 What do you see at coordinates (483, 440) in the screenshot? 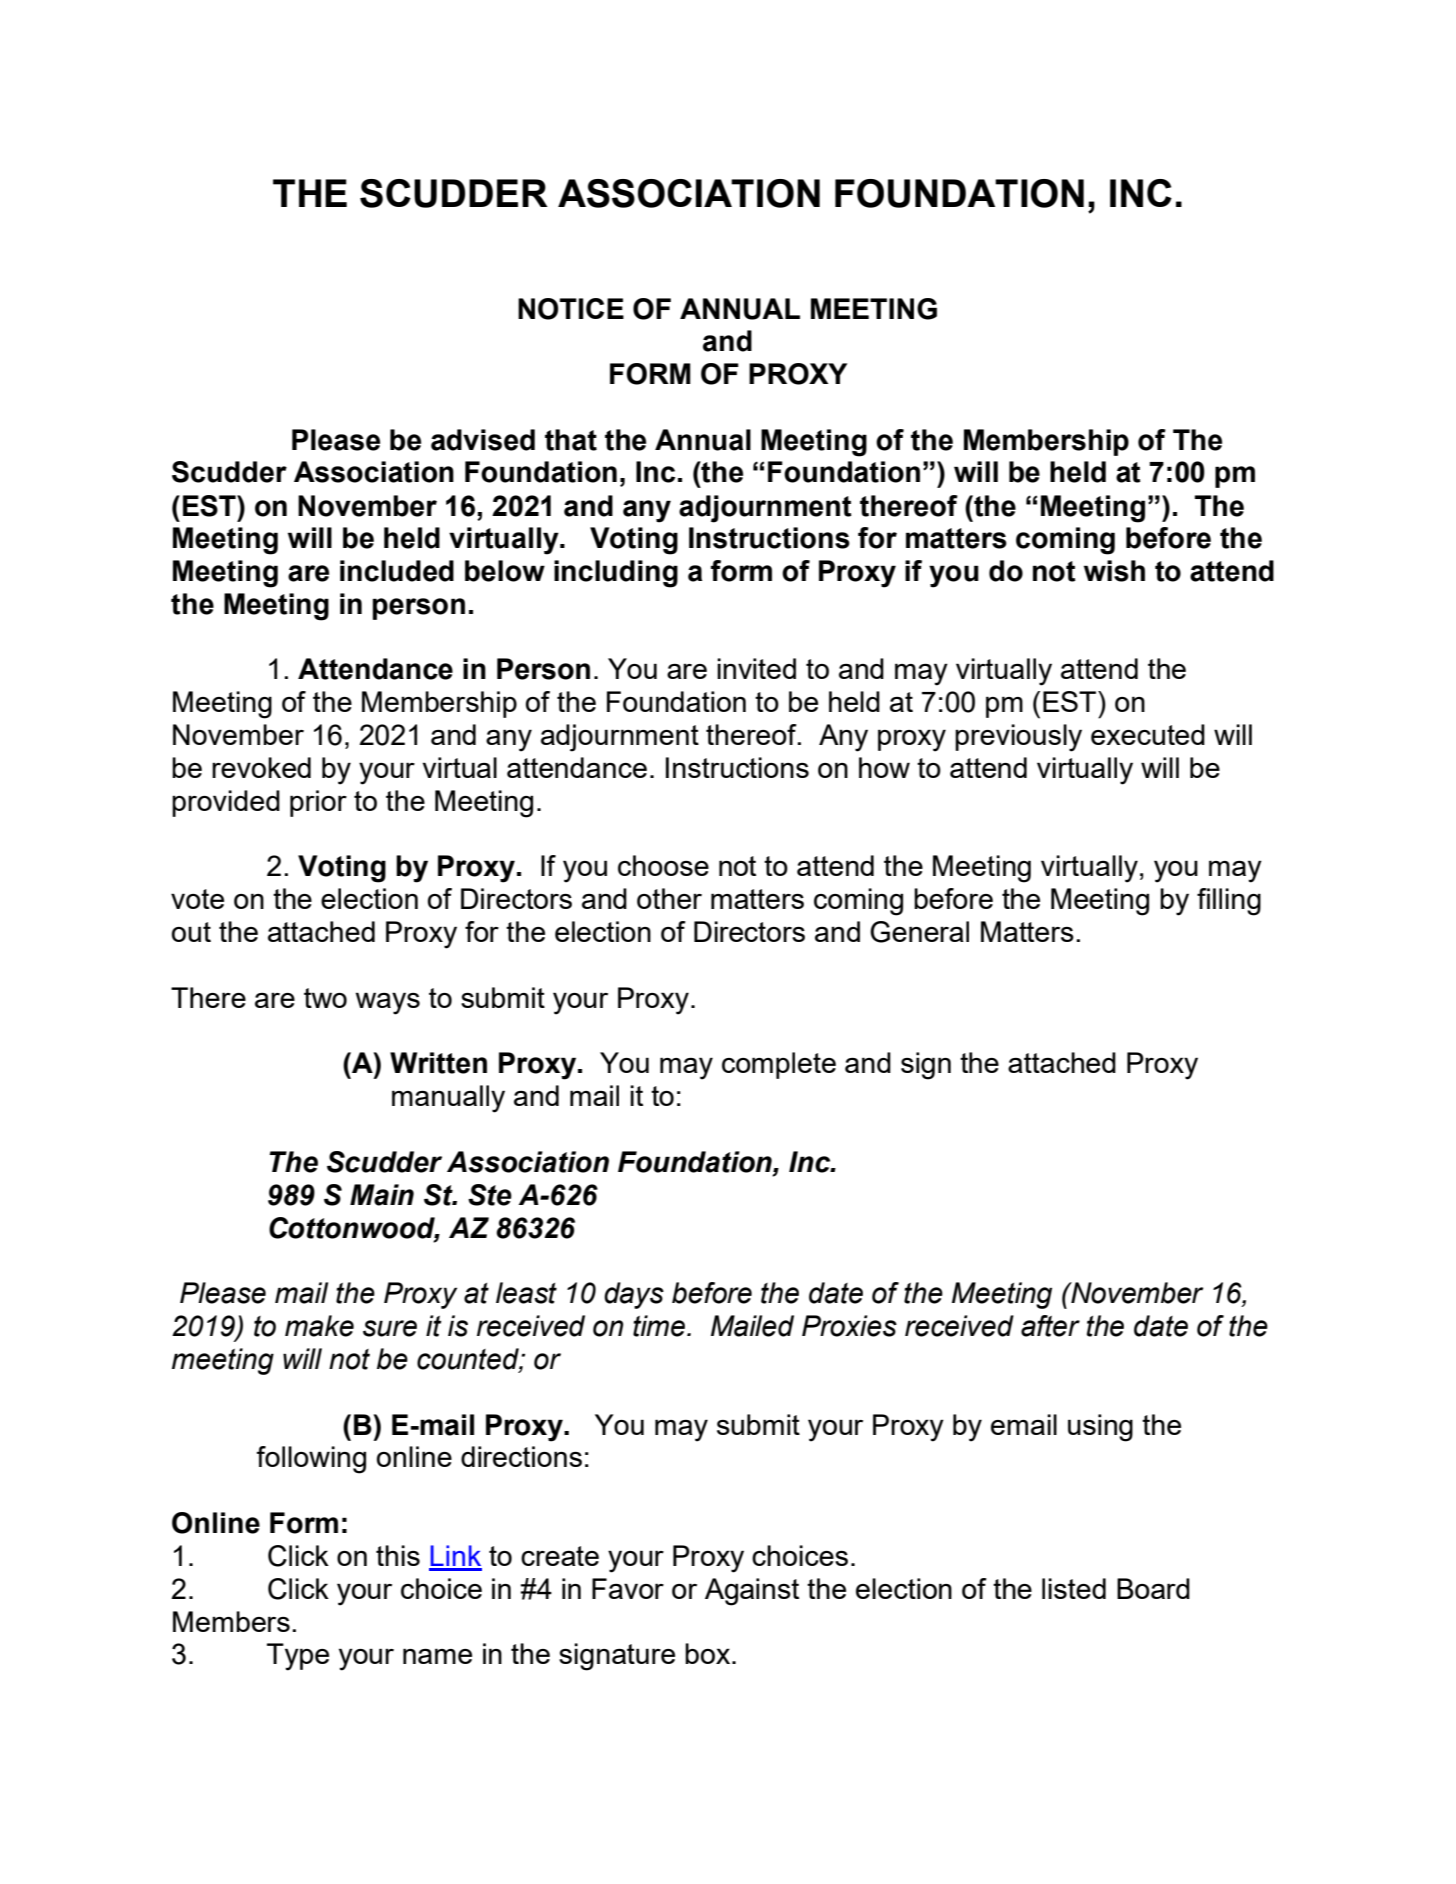
I see `advised` at bounding box center [483, 440].
